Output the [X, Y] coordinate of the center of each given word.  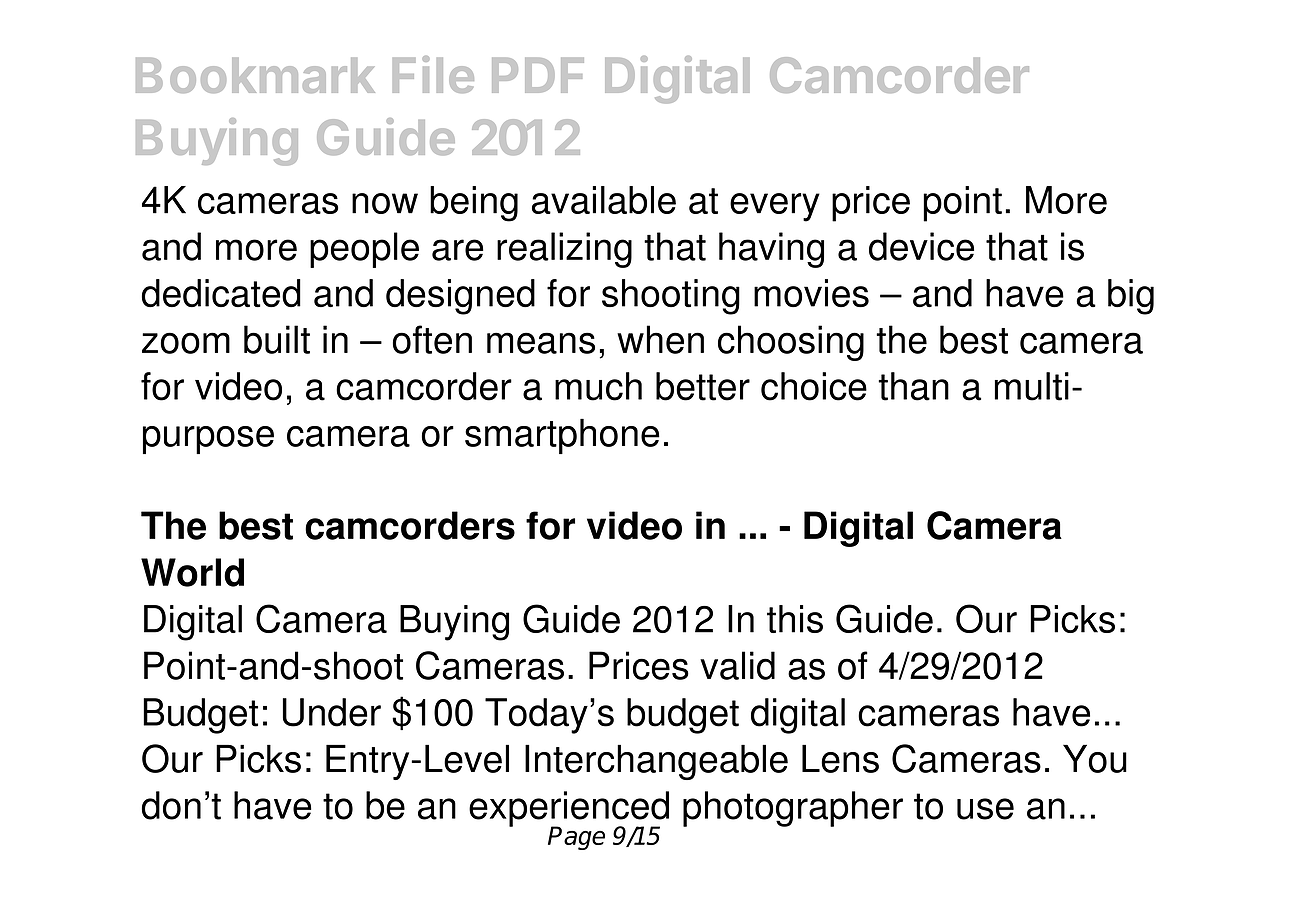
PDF [538, 75]
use [985, 809]
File [433, 74]
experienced [569, 810]
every [775, 207]
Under [332, 712]
